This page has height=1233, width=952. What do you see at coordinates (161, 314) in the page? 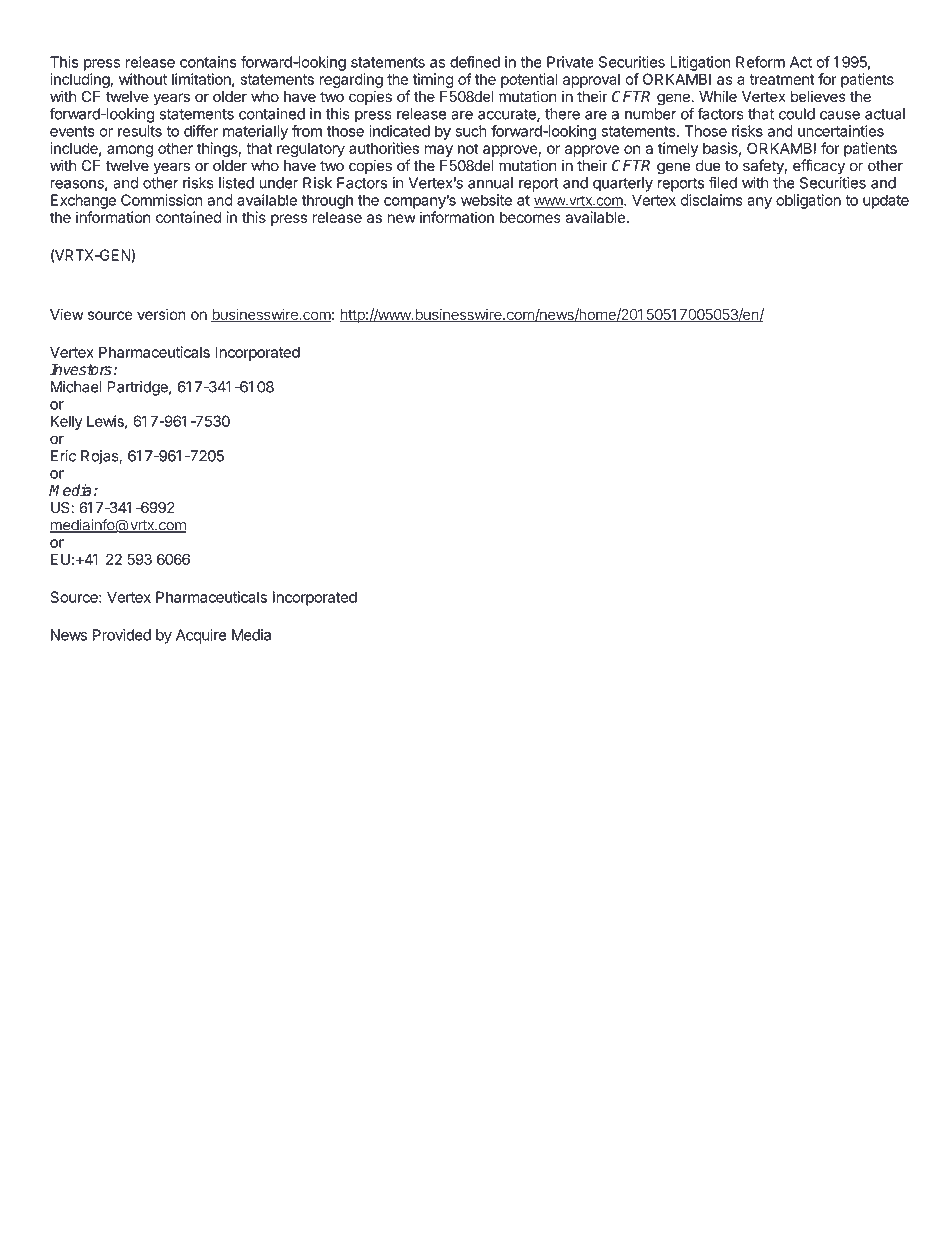
I see `version` at bounding box center [161, 314].
